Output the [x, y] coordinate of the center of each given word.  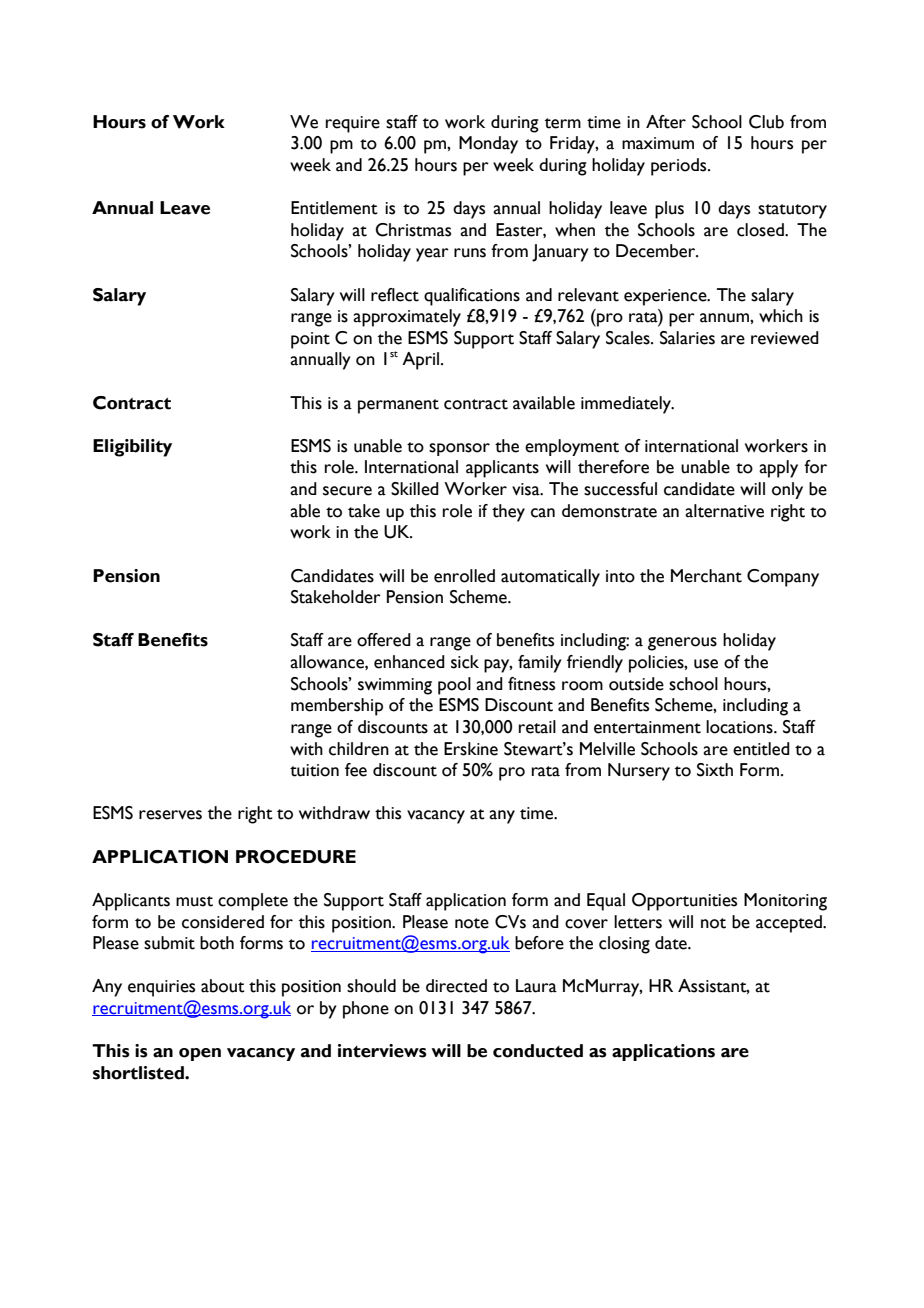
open [200, 1054]
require [353, 124]
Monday [488, 145]
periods [680, 167]
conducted [538, 1051]
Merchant [706, 576]
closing [624, 945]
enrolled [464, 576]
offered [384, 640]
